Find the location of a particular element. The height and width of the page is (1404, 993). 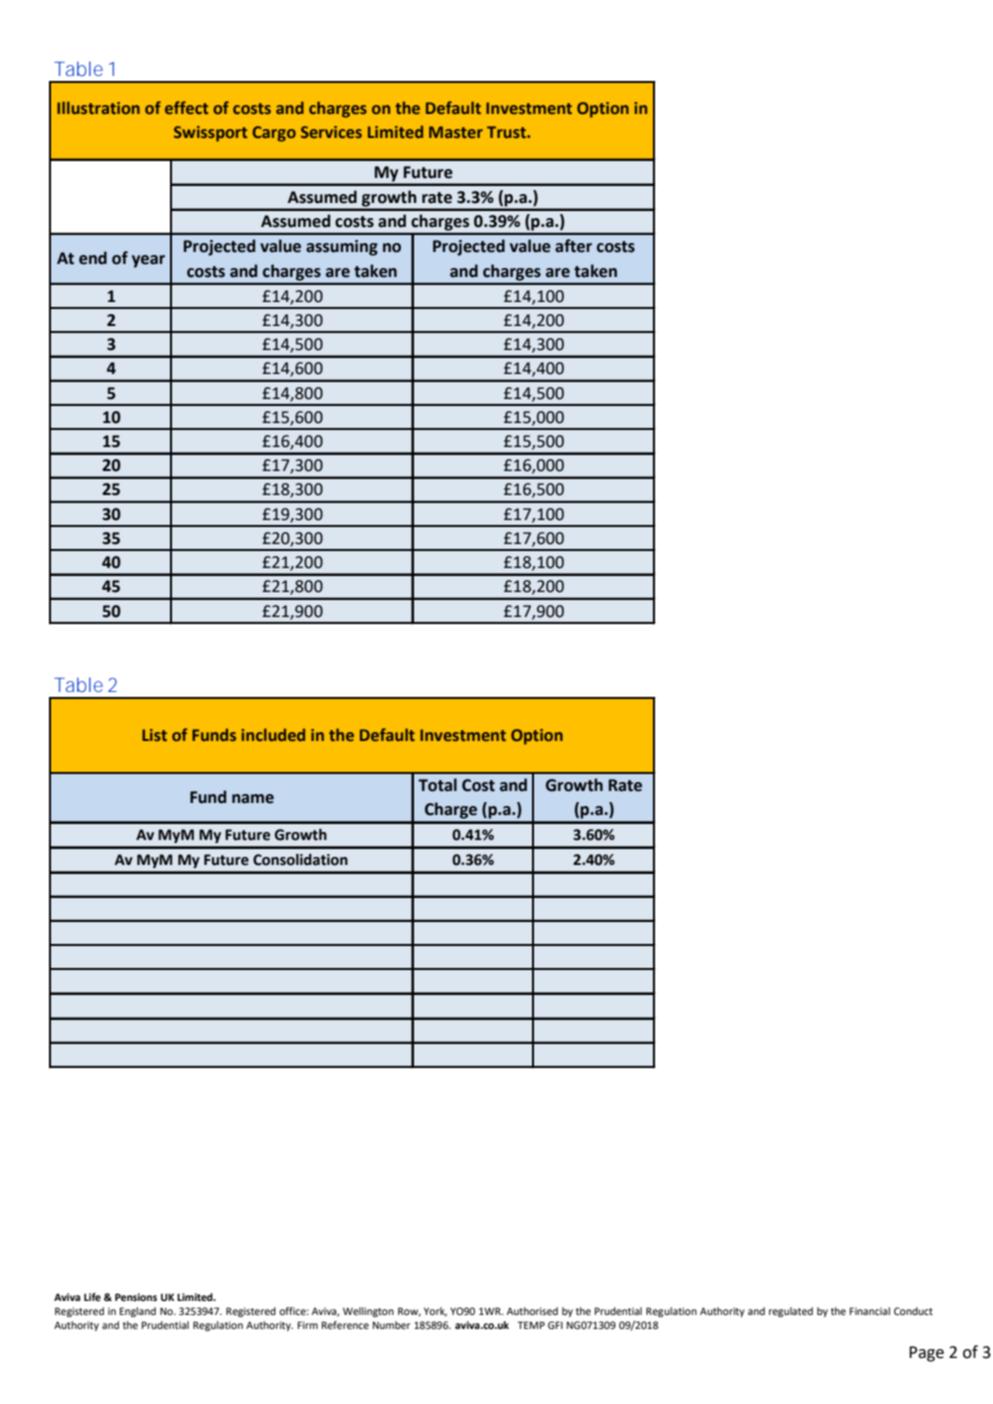

List is located at coordinates (154, 735).
